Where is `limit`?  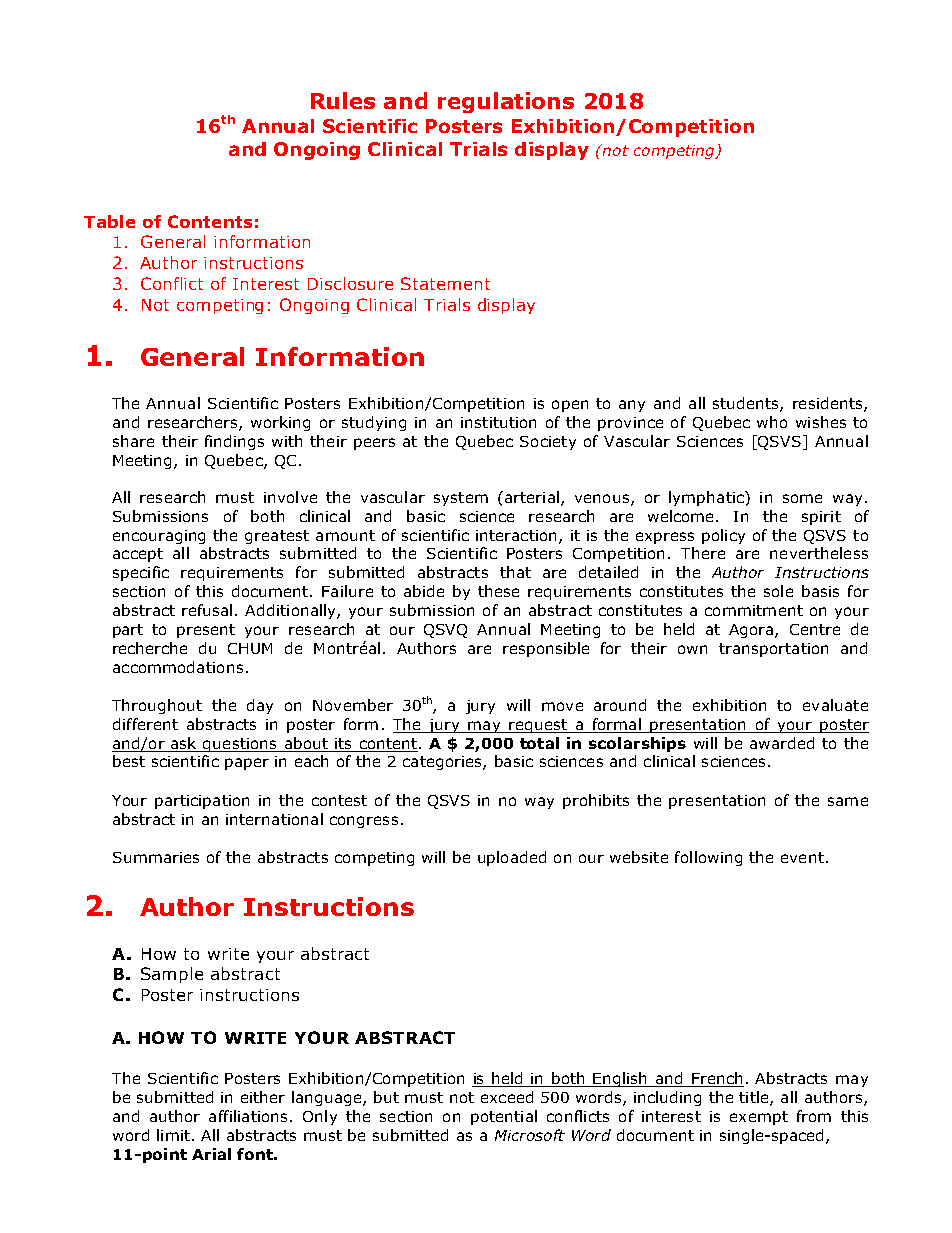
limit is located at coordinates (173, 1135).
